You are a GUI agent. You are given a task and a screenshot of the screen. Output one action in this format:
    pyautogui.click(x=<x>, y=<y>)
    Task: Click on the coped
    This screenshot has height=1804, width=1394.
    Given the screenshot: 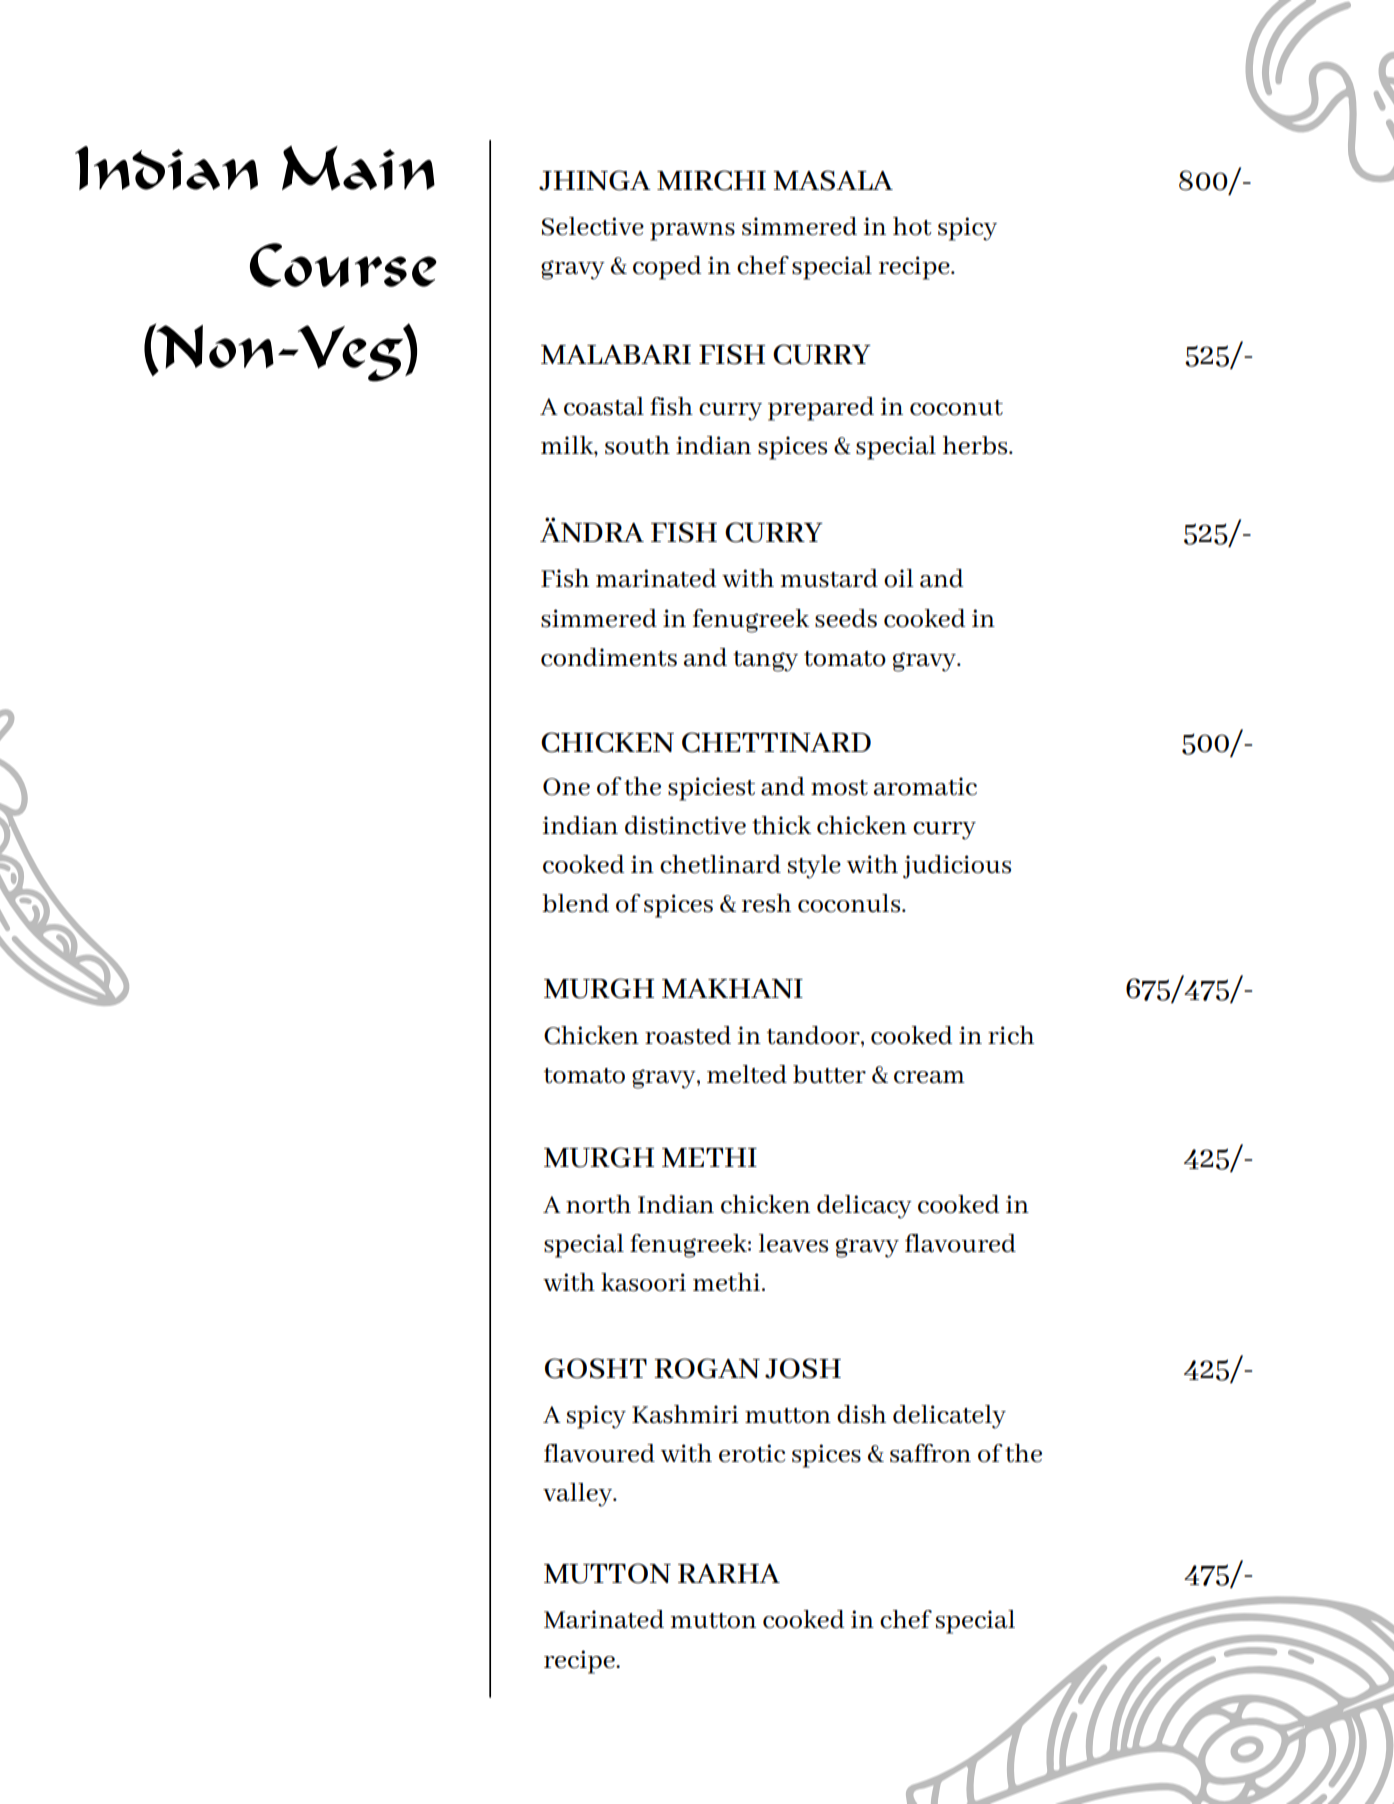 What is the action you would take?
    pyautogui.click(x=667, y=268)
